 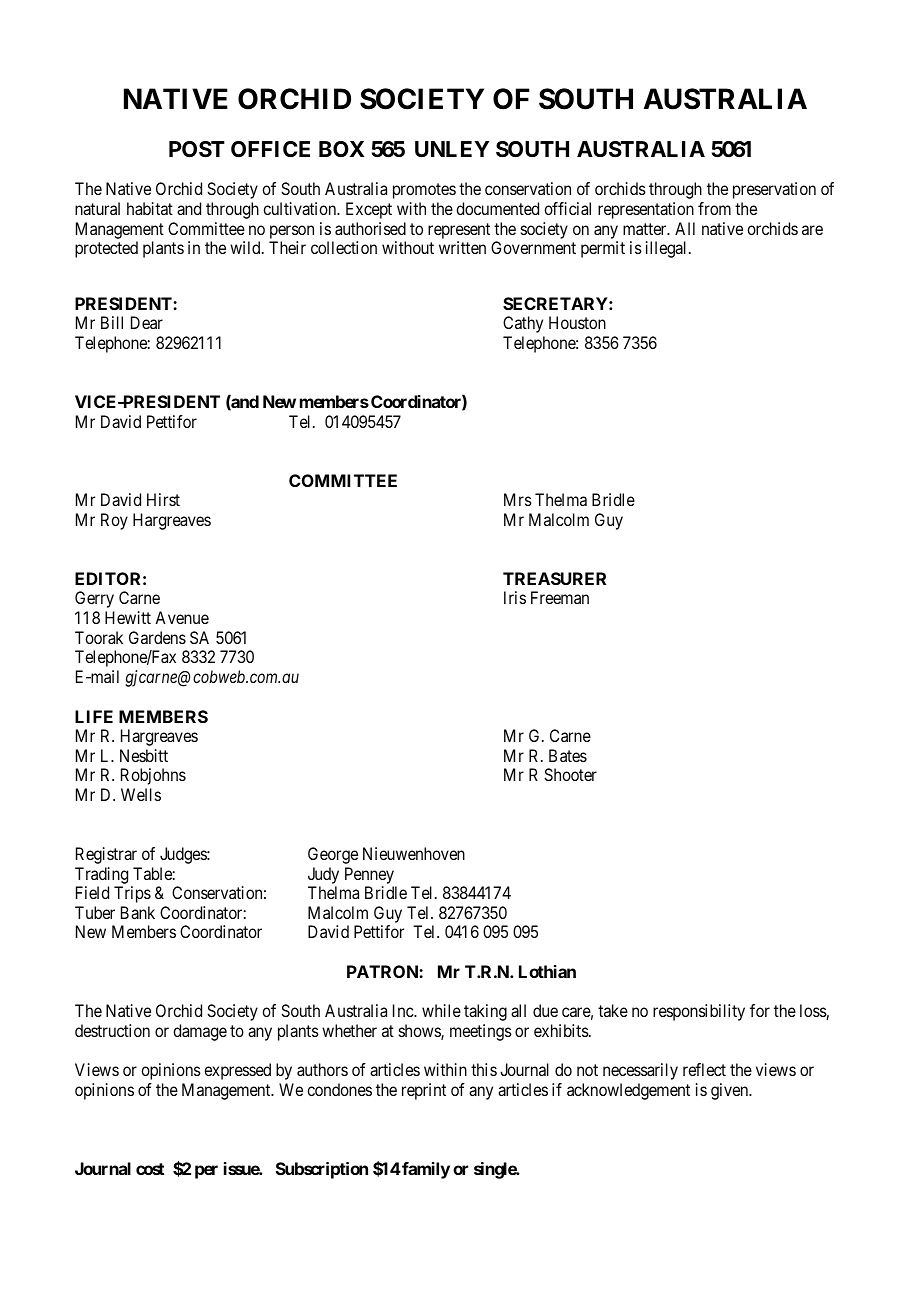 What do you see at coordinates (197, 149) in the screenshot?
I see `POST` at bounding box center [197, 149].
